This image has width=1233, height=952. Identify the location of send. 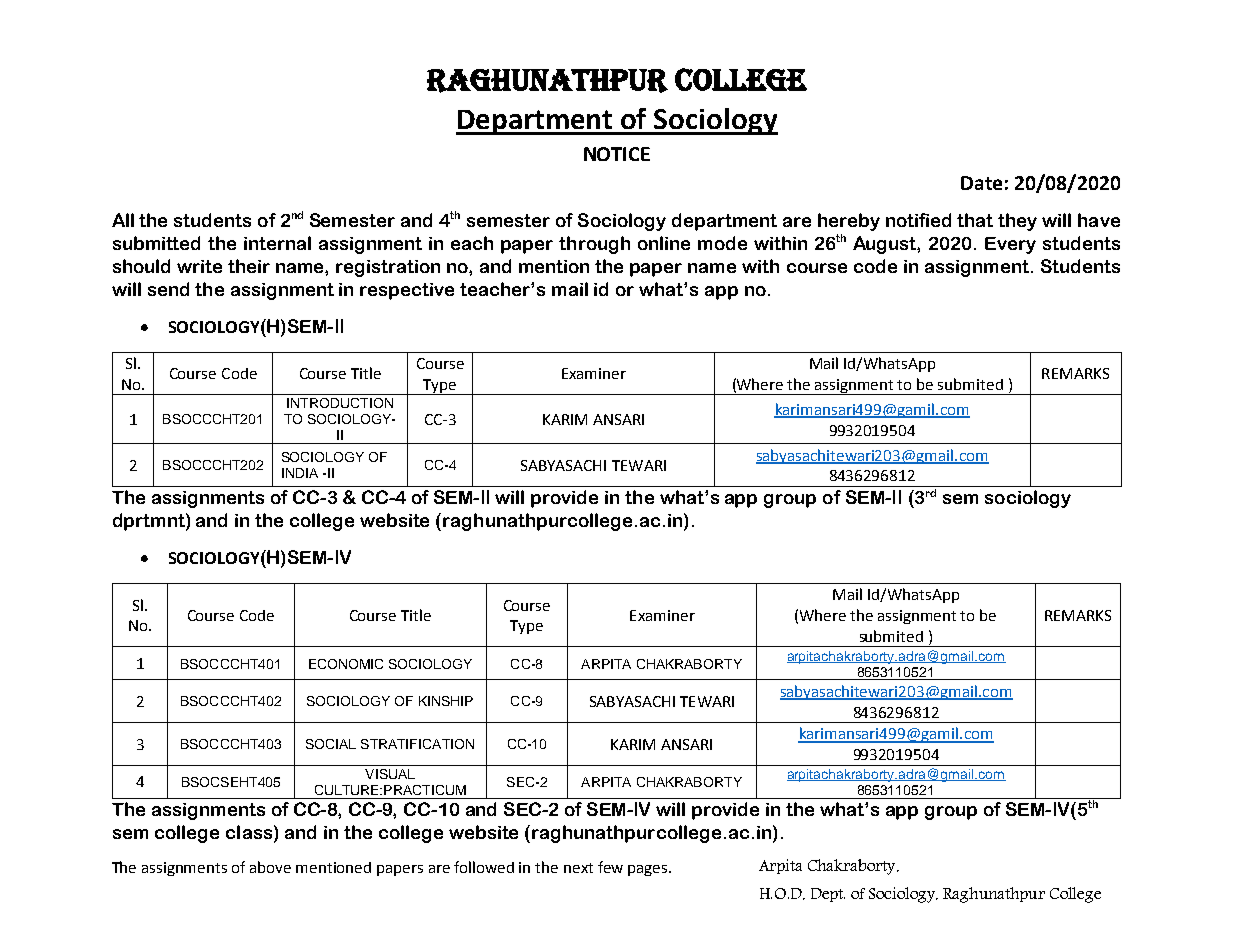
(168, 289).
